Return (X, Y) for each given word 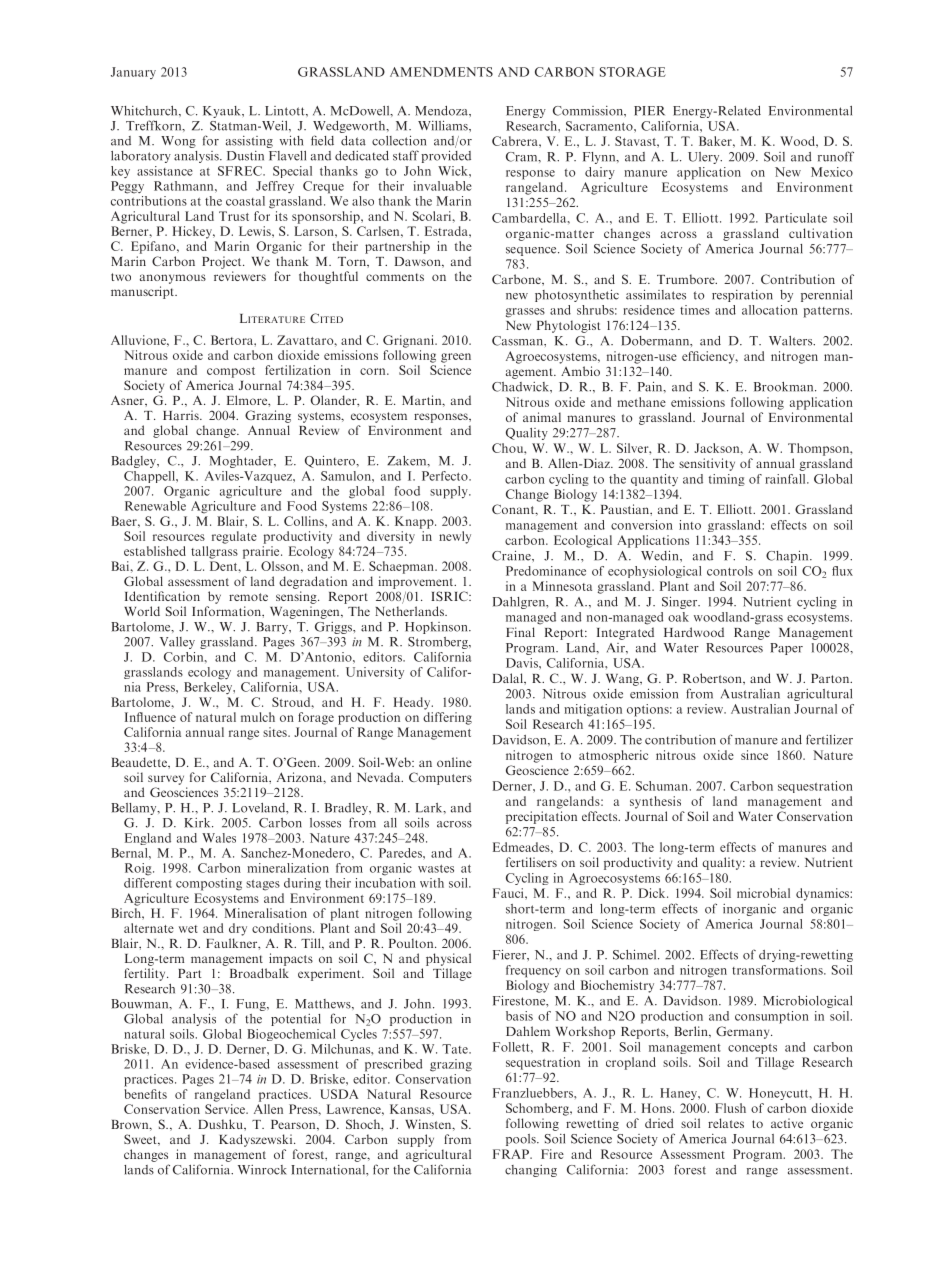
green (456, 358)
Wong (178, 142)
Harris (182, 415)
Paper (786, 649)
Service (226, 1109)
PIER (649, 111)
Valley (177, 643)
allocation (770, 310)
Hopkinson (437, 628)
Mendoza (442, 111)
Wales (219, 838)
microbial (763, 893)
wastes (436, 869)
